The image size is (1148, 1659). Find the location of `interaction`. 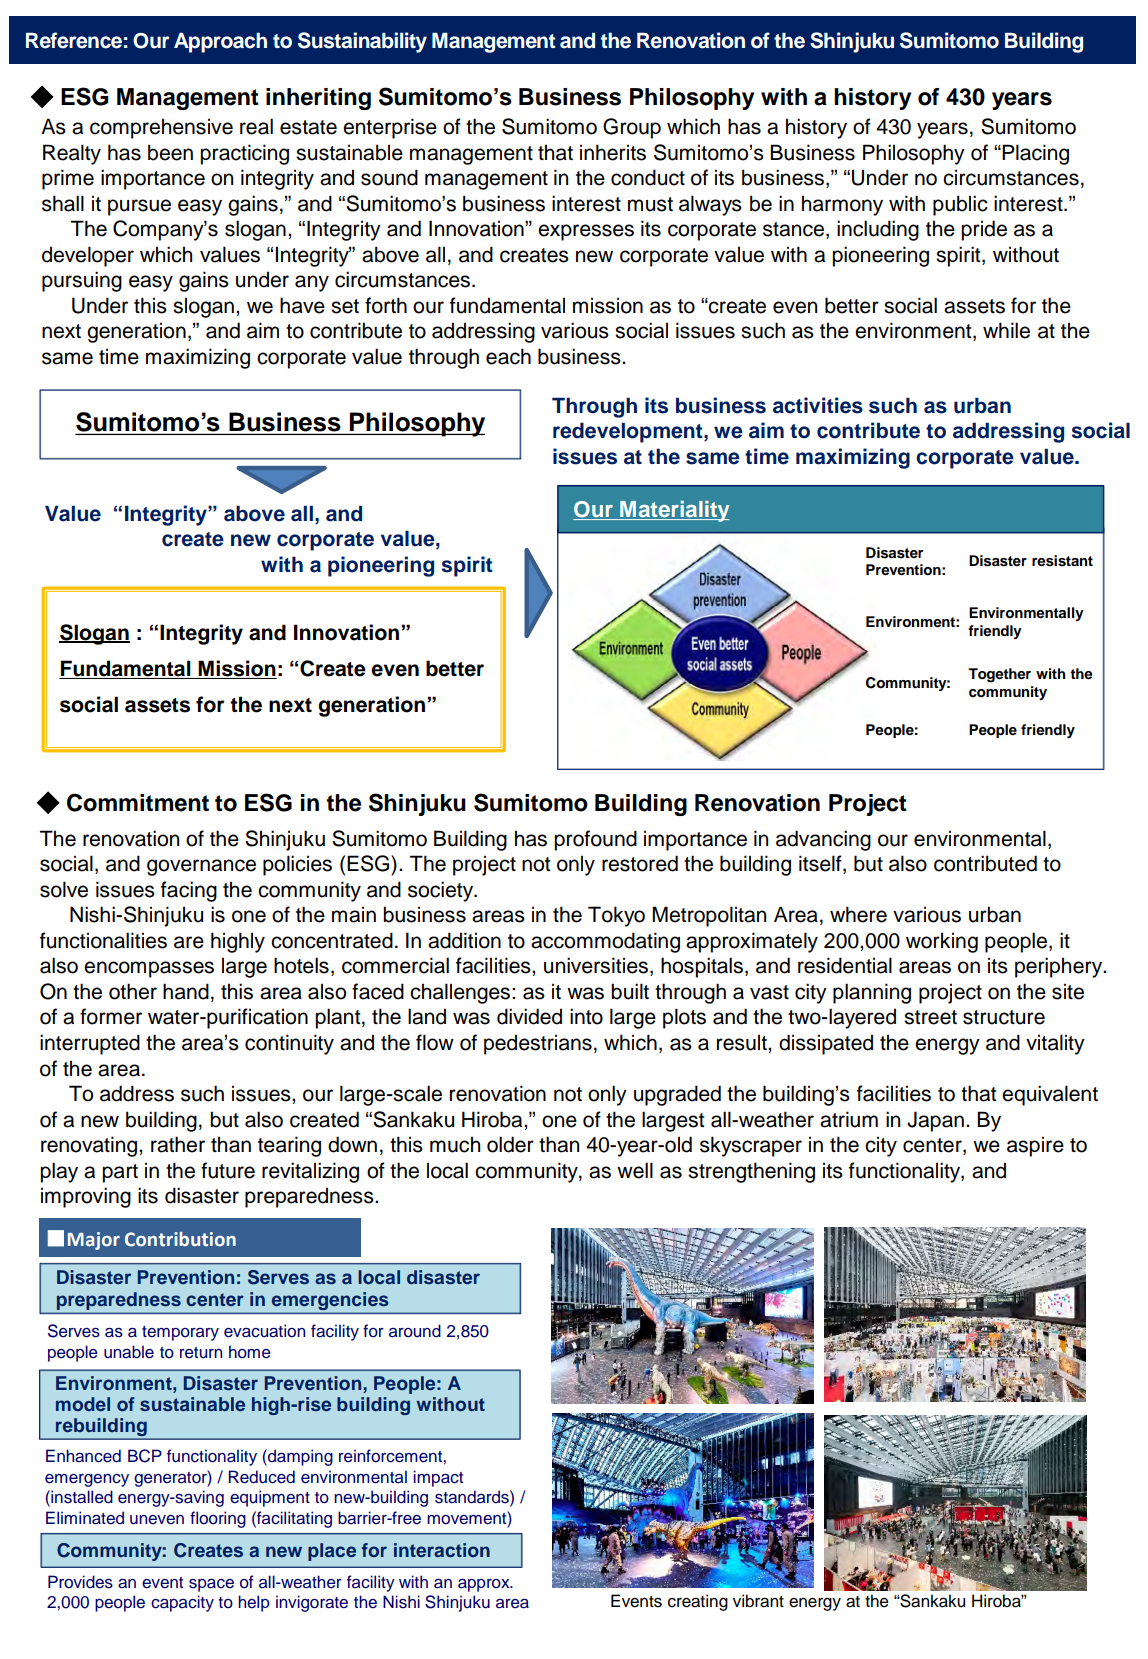

interaction is located at coordinates (442, 1550).
